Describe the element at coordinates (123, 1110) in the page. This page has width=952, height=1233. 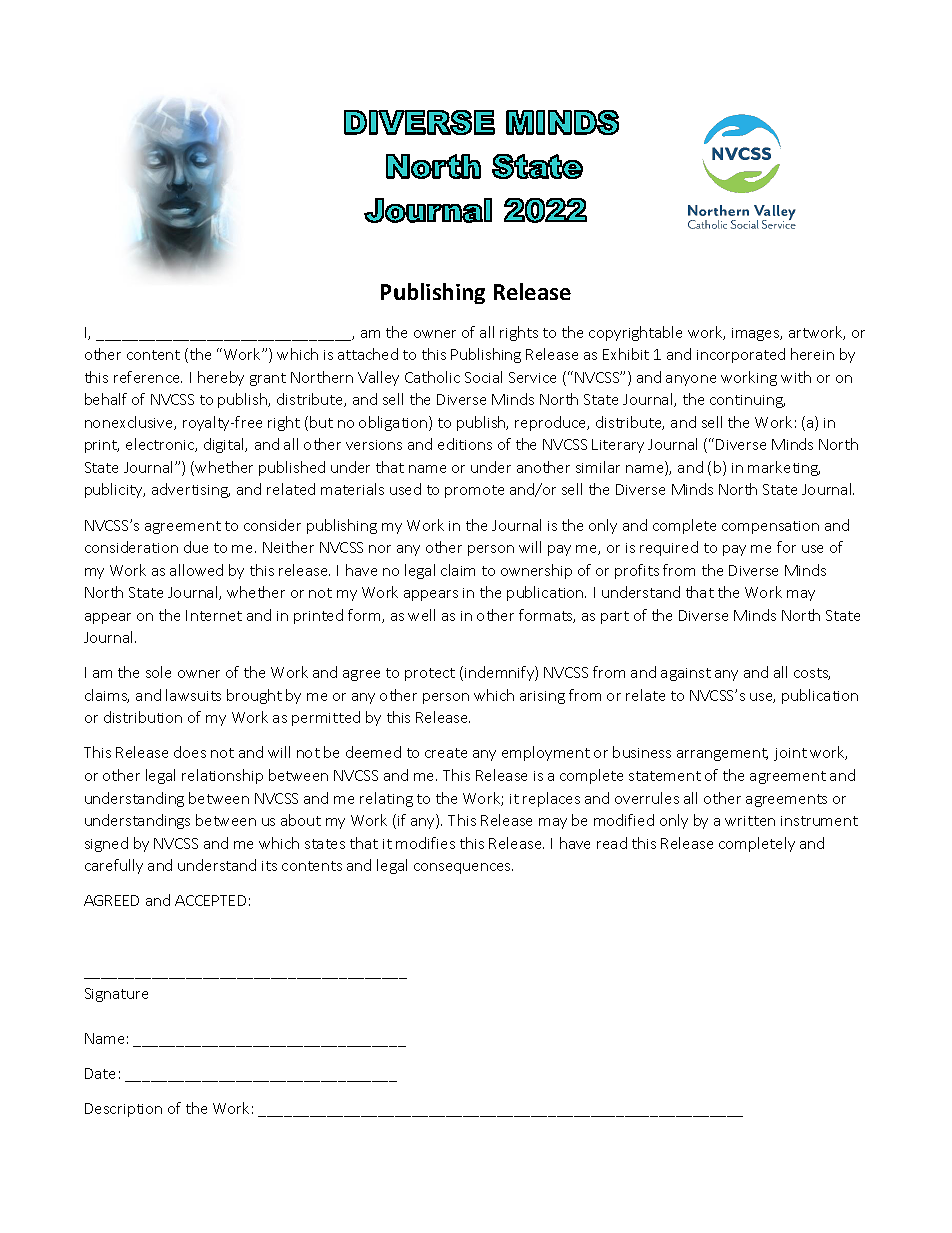
I see `Description` at that location.
